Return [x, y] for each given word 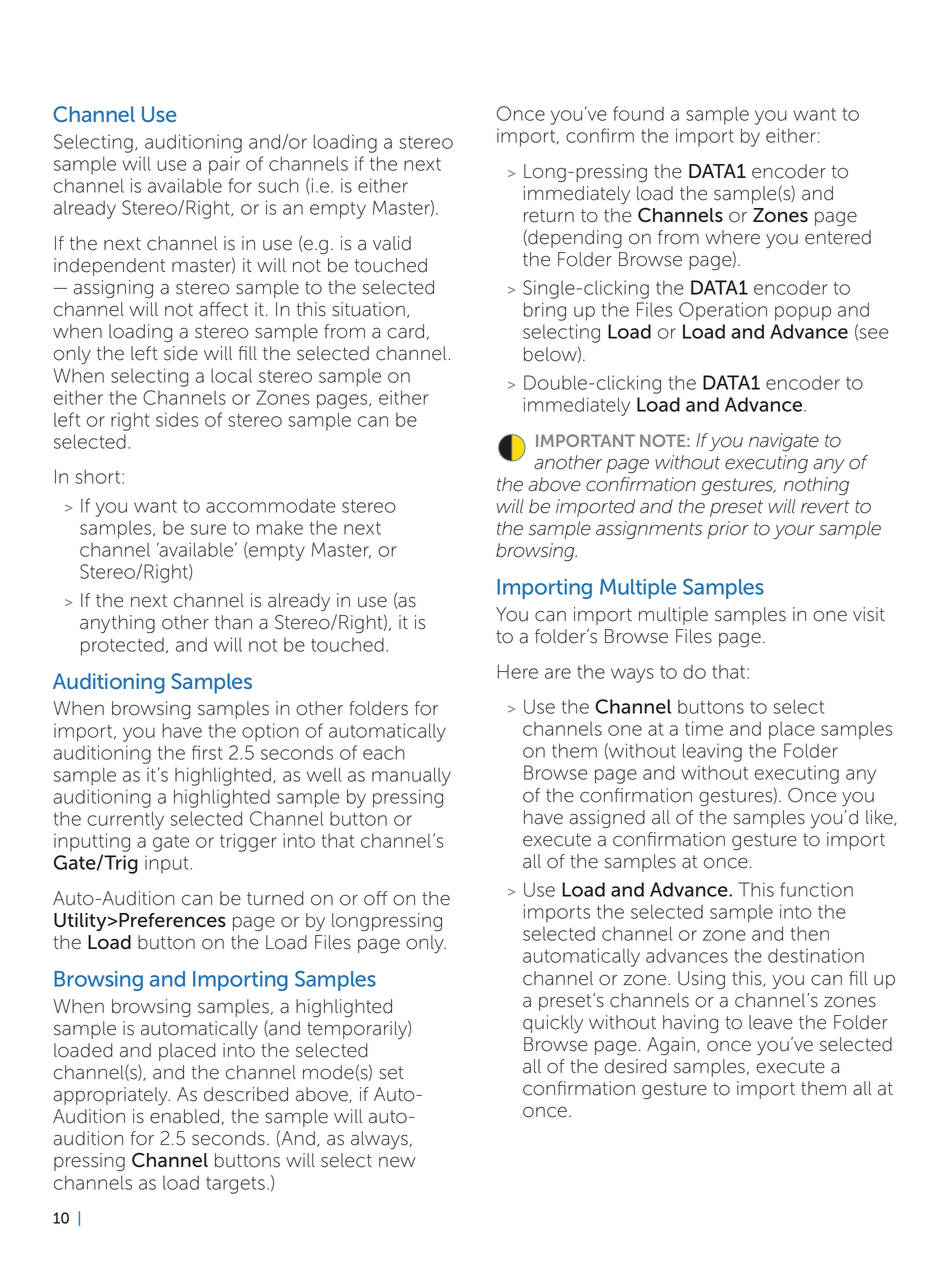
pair [224, 165]
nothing [816, 486]
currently [125, 820]
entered [838, 237]
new [397, 1162]
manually [411, 776]
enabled [186, 1117]
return [549, 216]
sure [208, 529]
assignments [649, 530]
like [880, 818]
